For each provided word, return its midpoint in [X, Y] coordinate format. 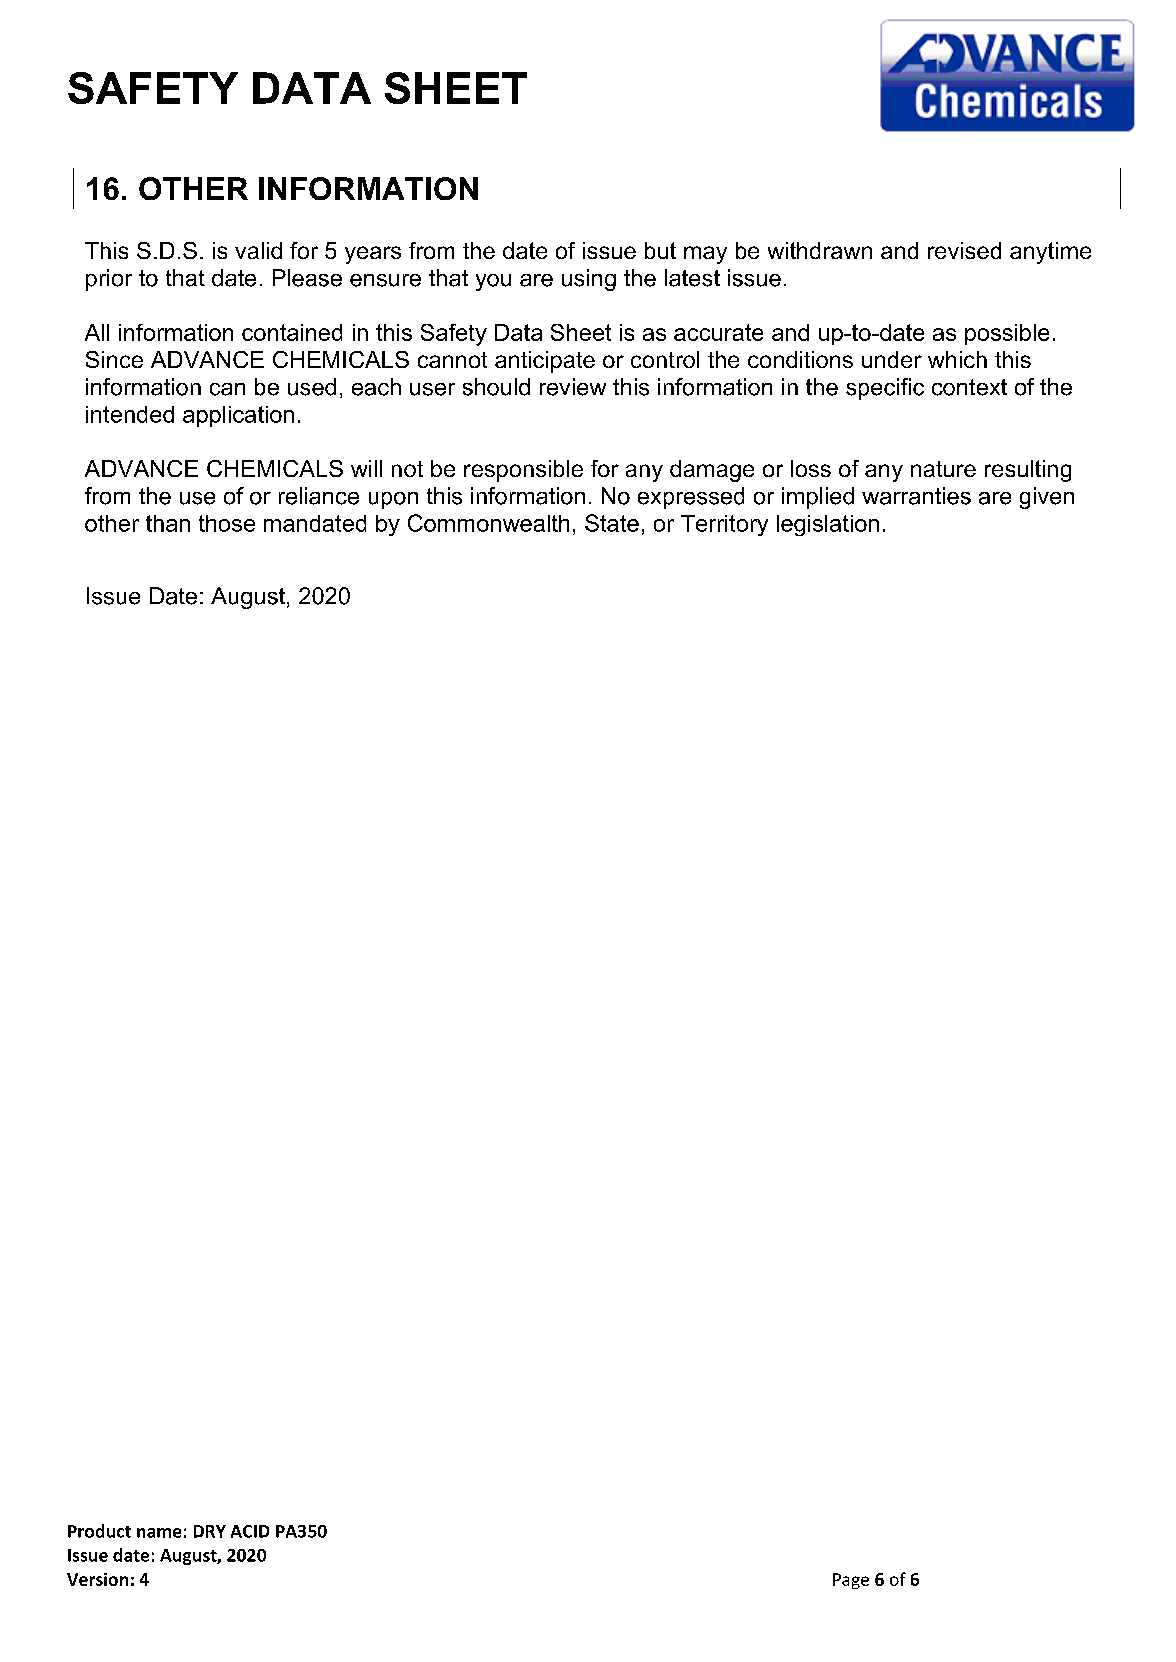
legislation [828, 525]
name [159, 1533]
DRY [210, 1531]
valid [258, 250]
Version [97, 1579]
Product [99, 1531]
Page [851, 1581]
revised [964, 250]
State [612, 523]
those [227, 523]
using [589, 280]
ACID [250, 1531]
